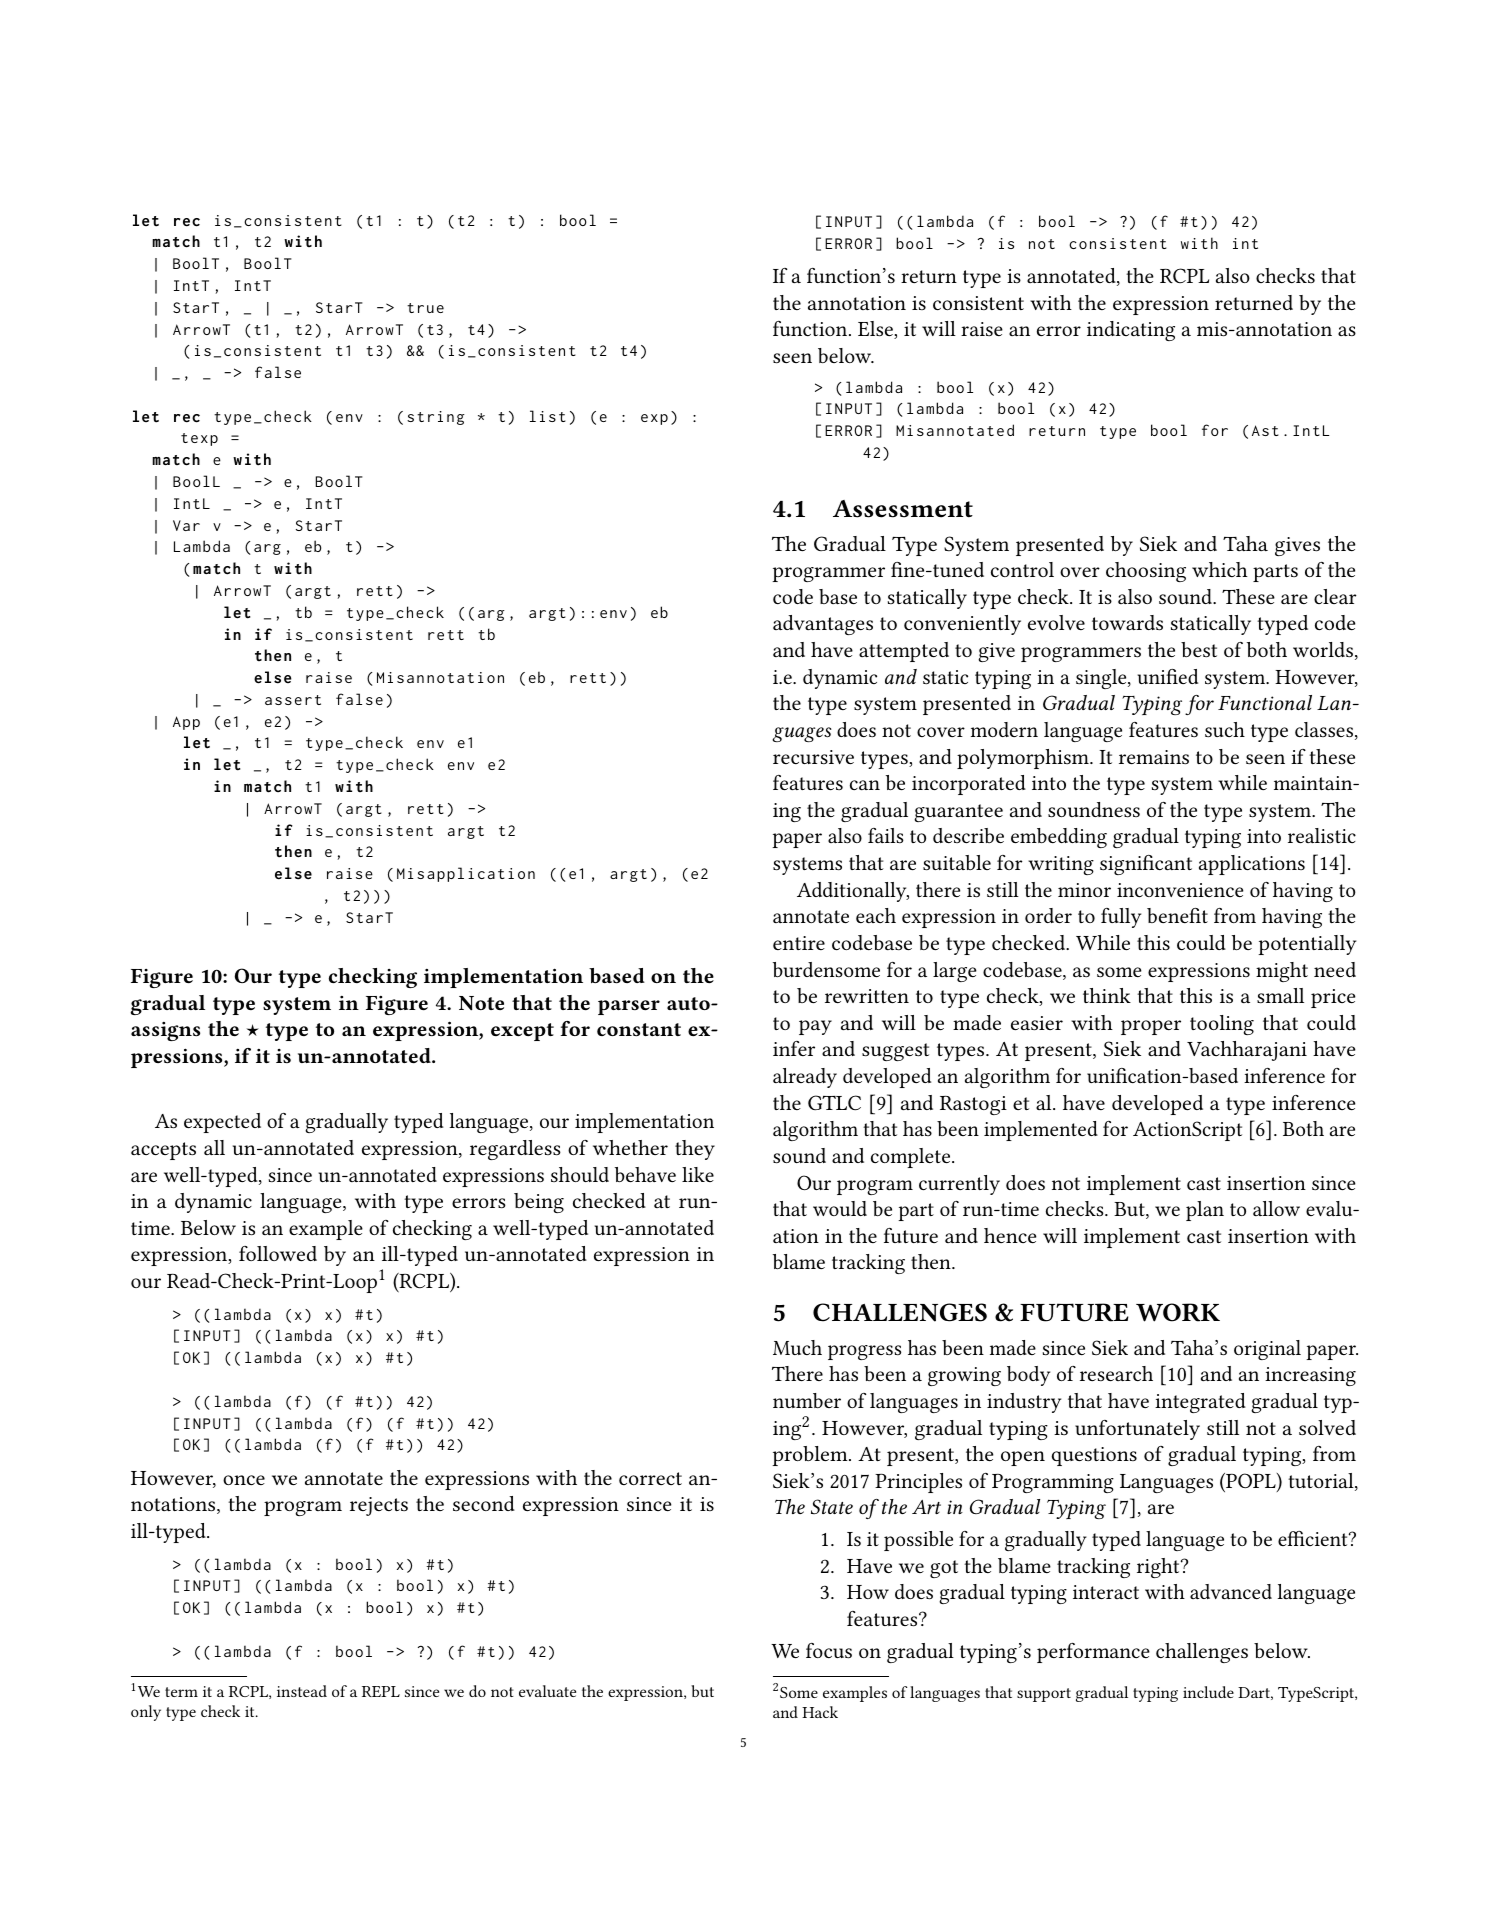 Image resolution: width=1487 pixels, height=1924 pixels. What do you see at coordinates (1154, 757) in the document?
I see `remains` at bounding box center [1154, 757].
